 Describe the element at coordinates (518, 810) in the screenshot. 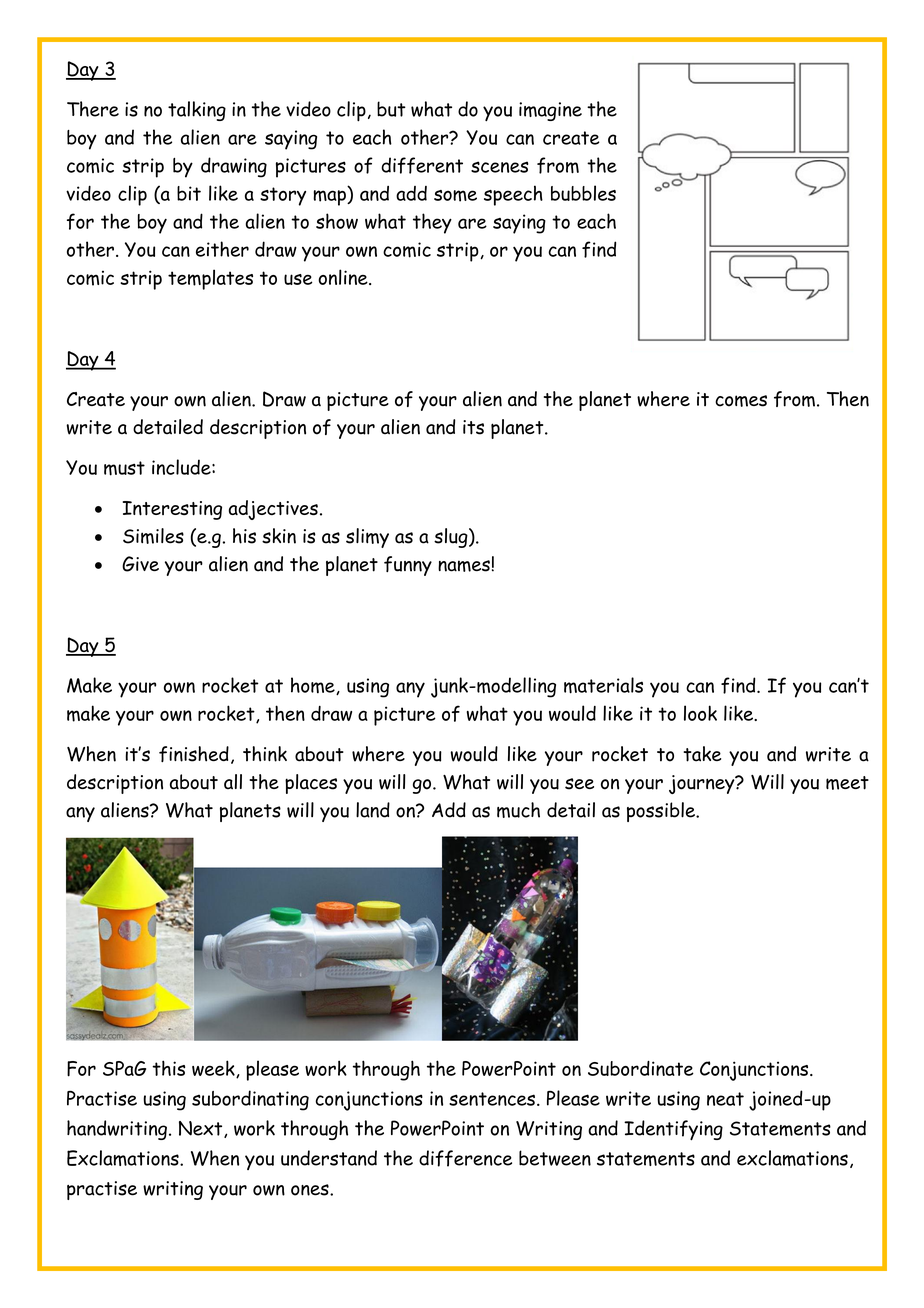

I see `much` at that location.
